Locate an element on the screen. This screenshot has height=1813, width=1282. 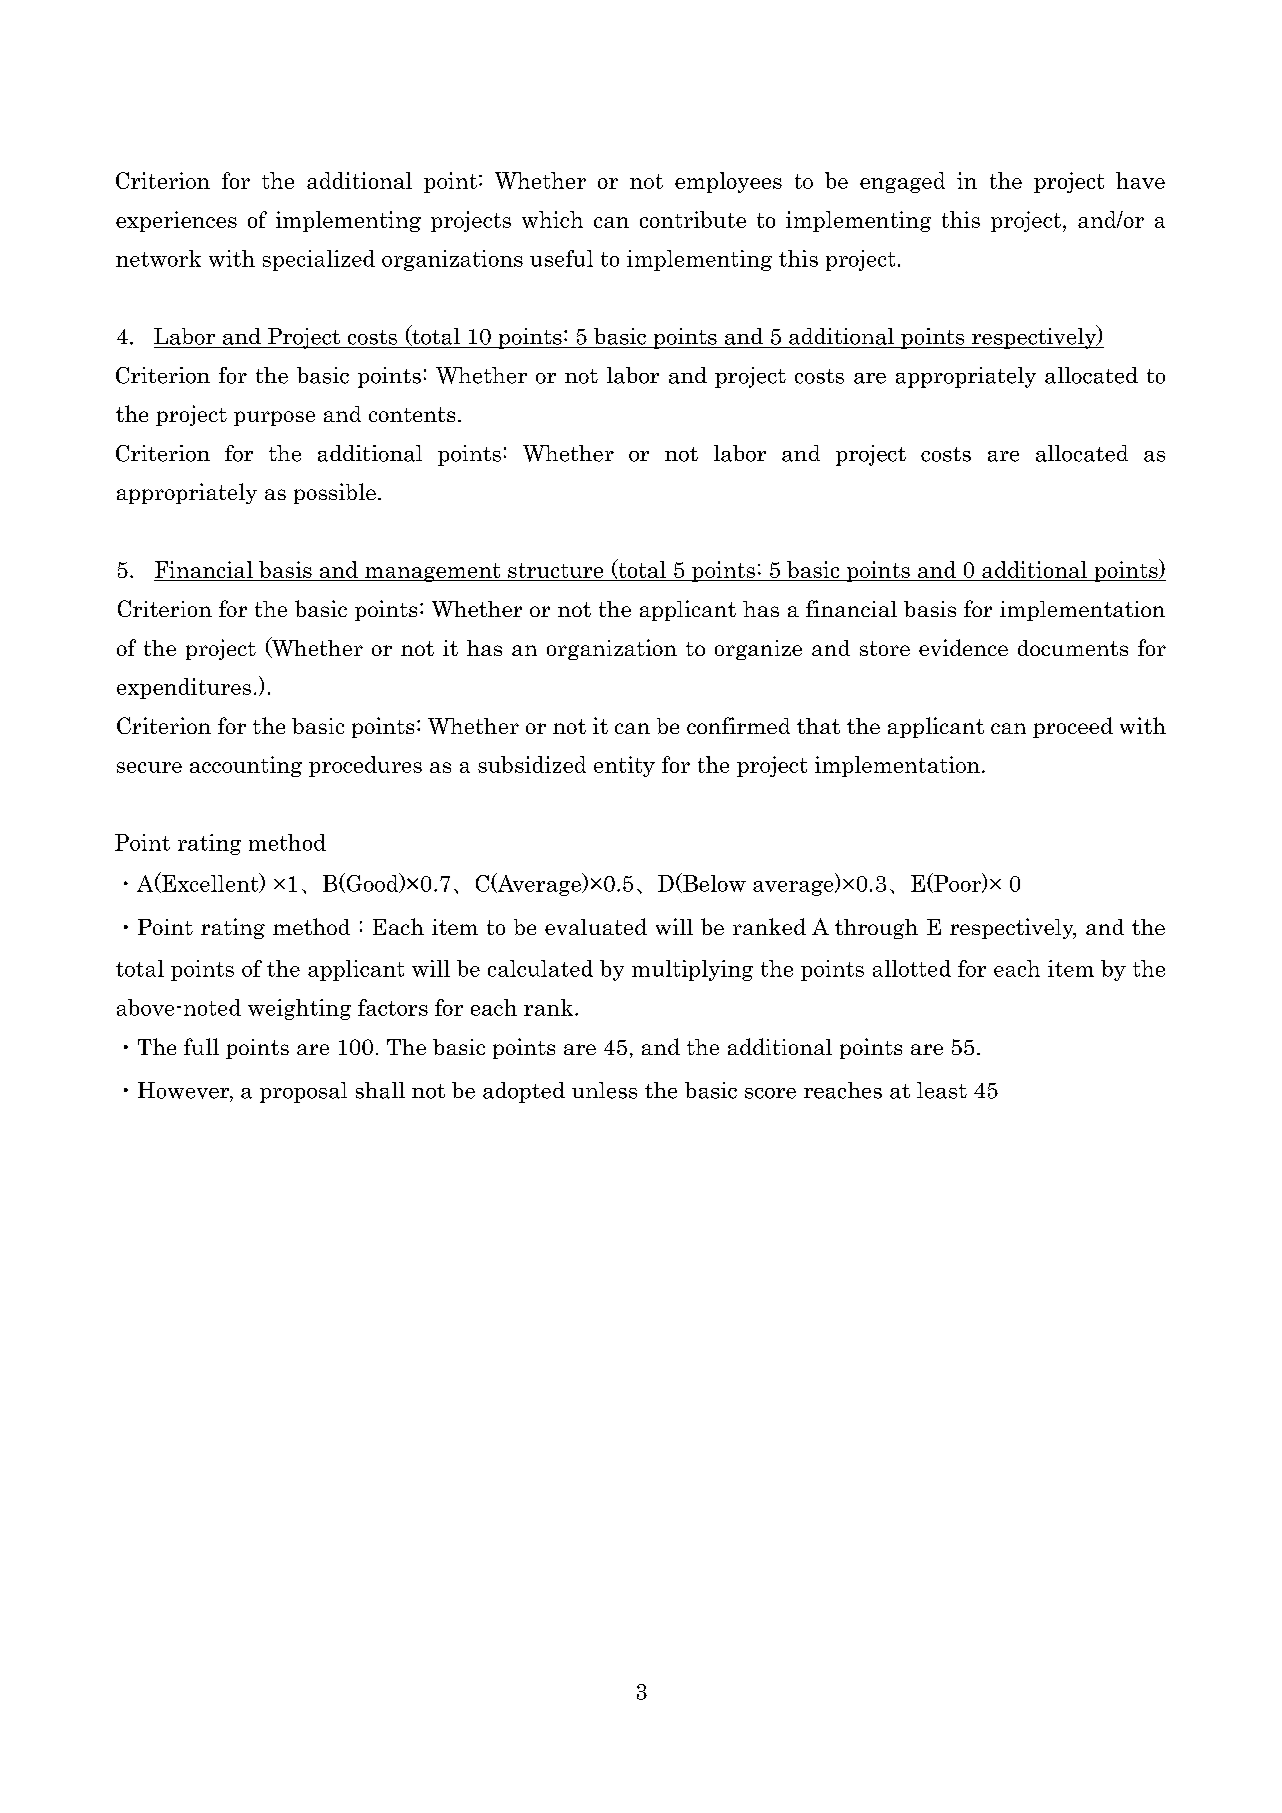
contribute is located at coordinates (693, 219).
